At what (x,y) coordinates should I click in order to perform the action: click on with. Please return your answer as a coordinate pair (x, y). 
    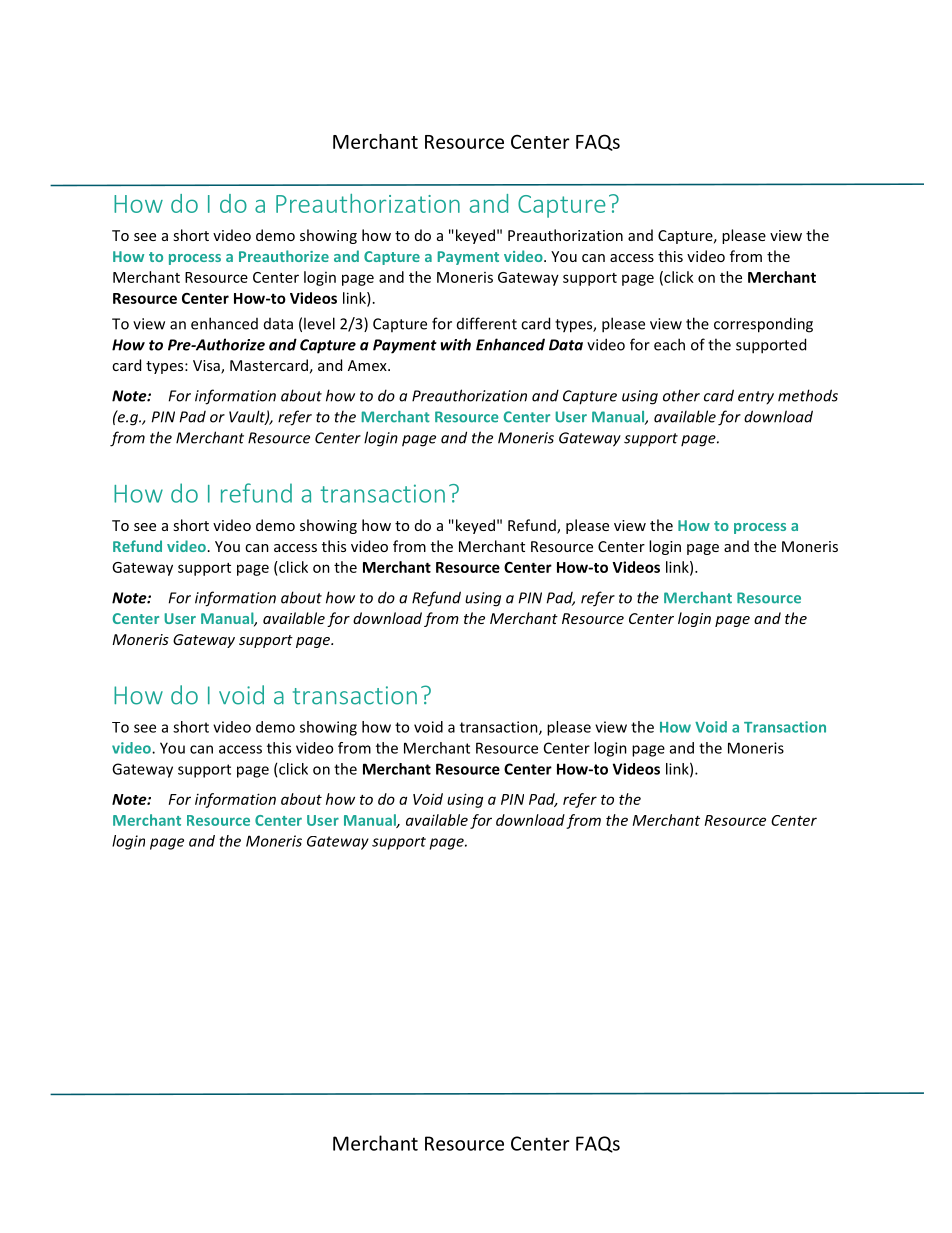
    Looking at the image, I should click on (456, 344).
